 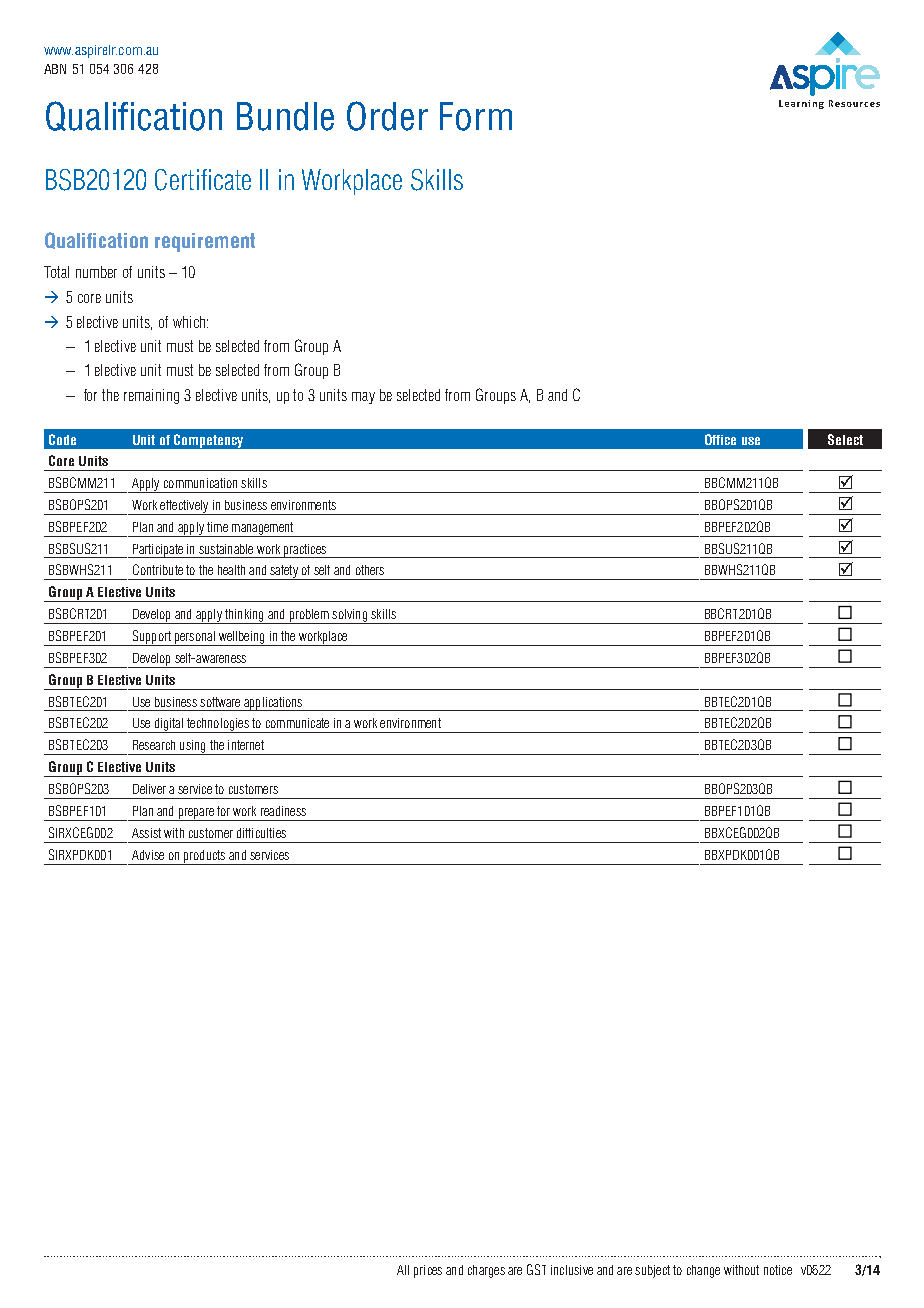 What do you see at coordinates (403, 1270) in the document?
I see `All` at bounding box center [403, 1270].
